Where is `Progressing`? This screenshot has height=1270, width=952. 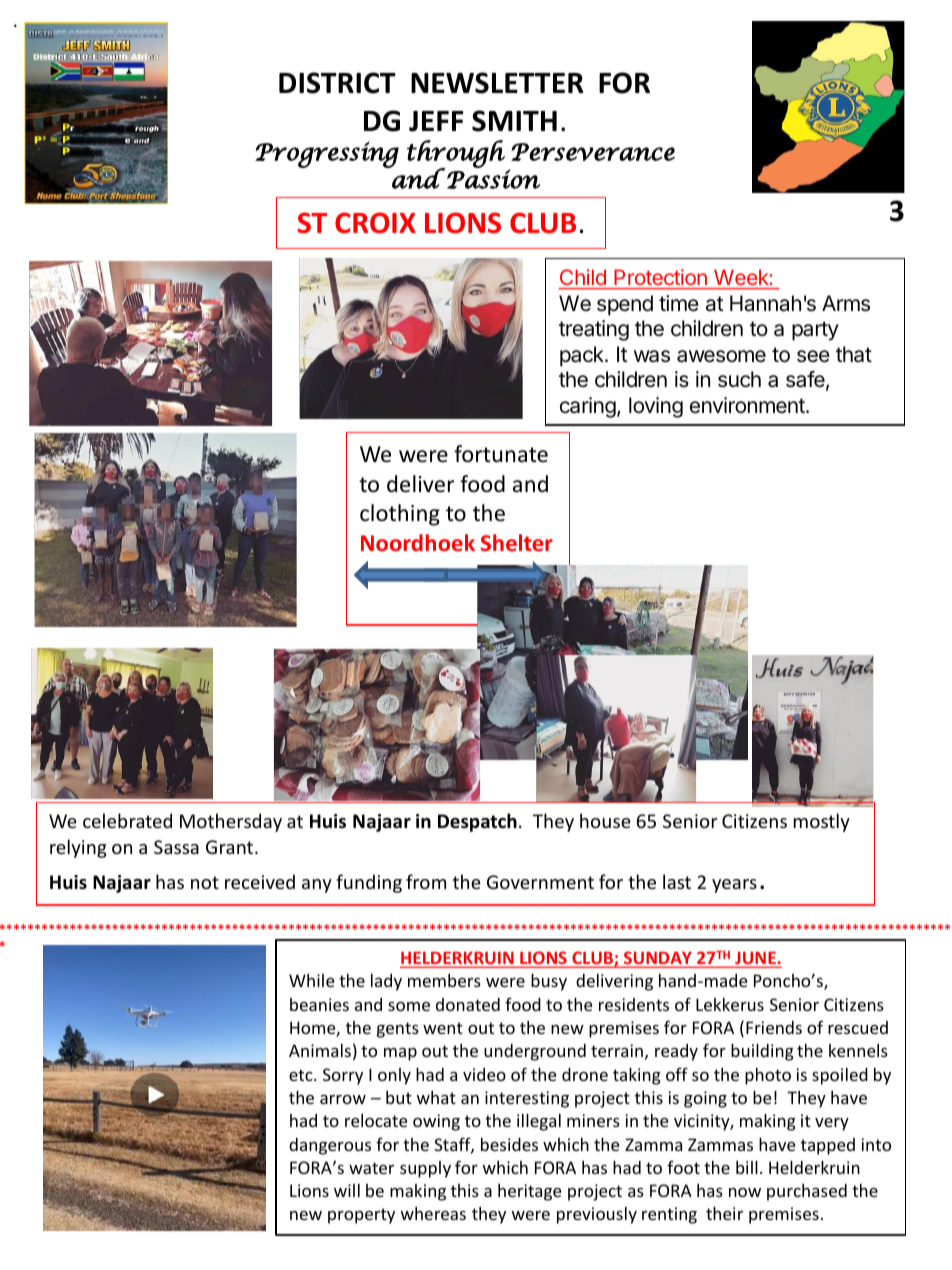
Progressing is located at coordinates (327, 154).
